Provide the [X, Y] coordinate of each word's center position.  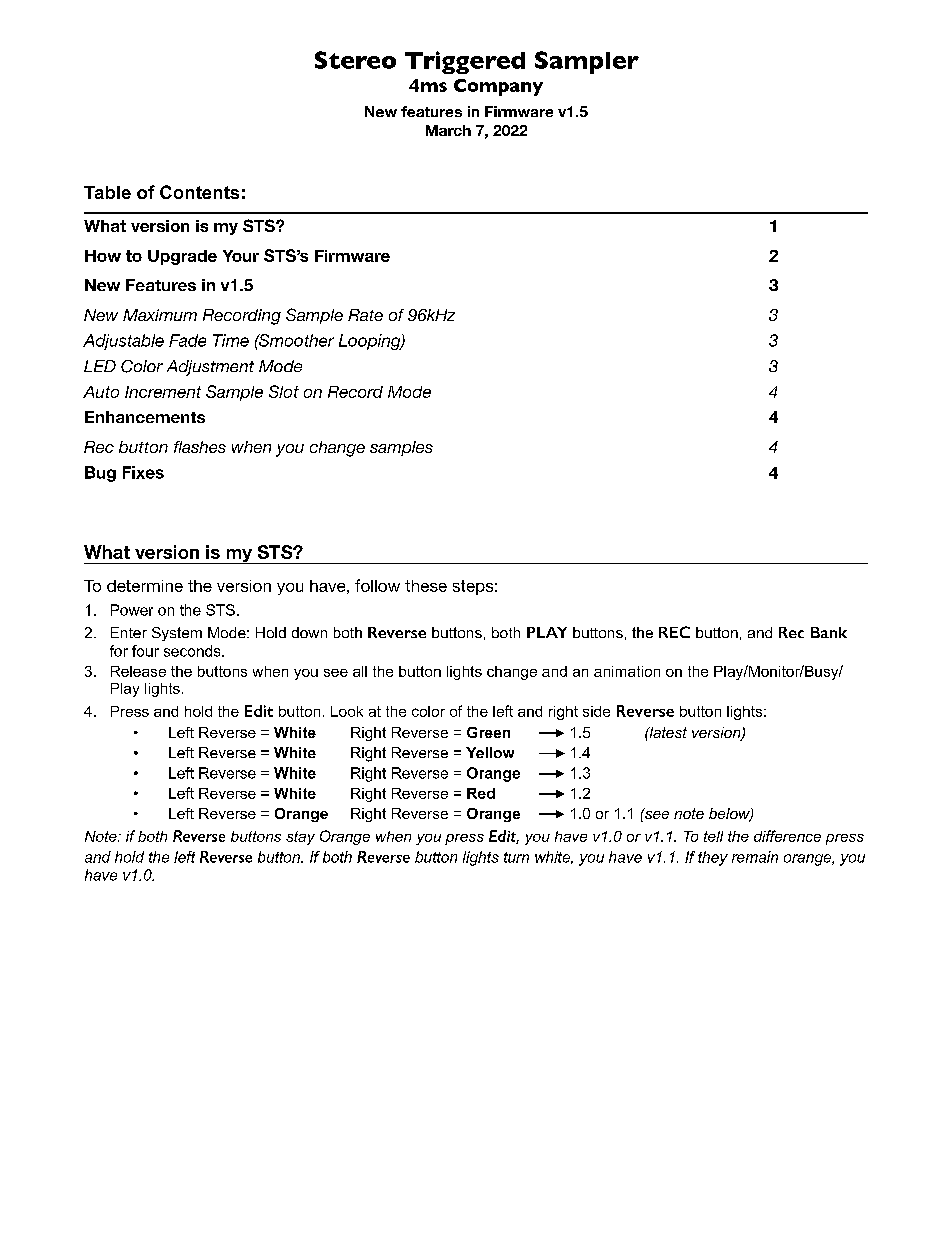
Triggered [465, 62]
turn [516, 857]
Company [498, 87]
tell [713, 836]
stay [300, 838]
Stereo [355, 60]
